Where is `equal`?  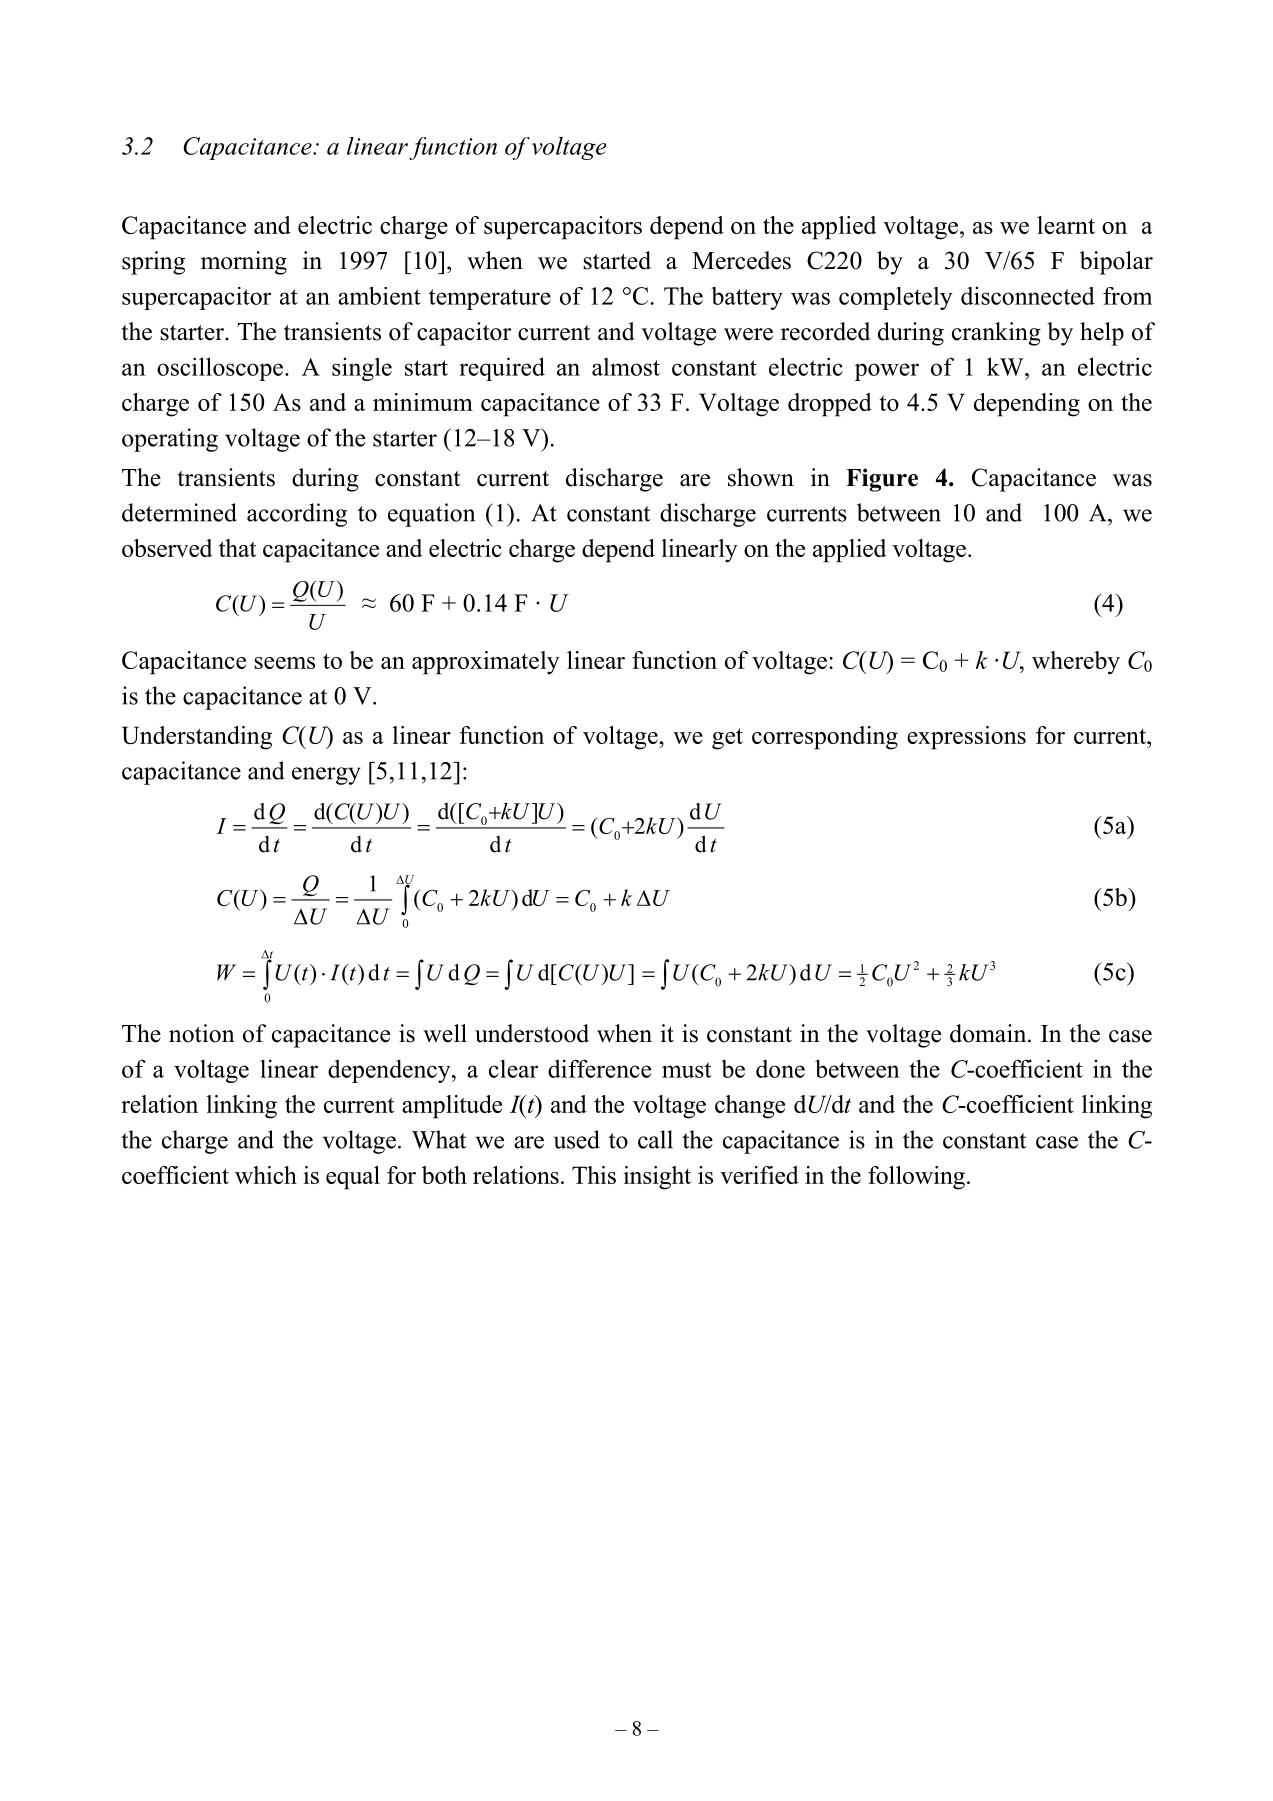 equal is located at coordinates (353, 1178).
